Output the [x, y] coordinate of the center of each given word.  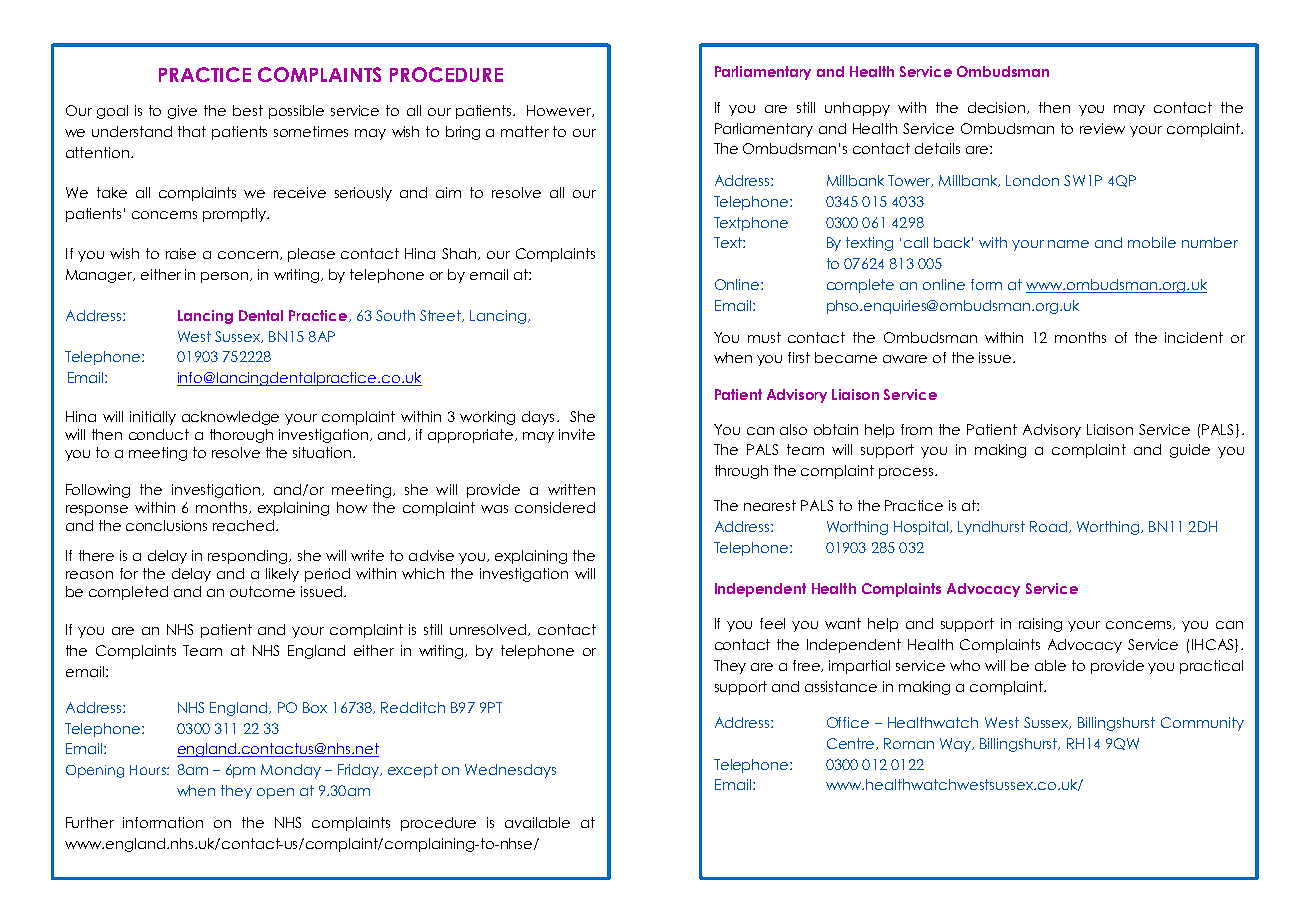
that [192, 131]
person [226, 277]
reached [245, 525]
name [1068, 244]
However [560, 111]
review [1102, 128]
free [808, 666]
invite [577, 434]
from [916, 429]
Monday [291, 771]
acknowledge [230, 418]
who [965, 665]
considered [555, 507]
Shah [459, 253]
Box [315, 707]
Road [1048, 526]
